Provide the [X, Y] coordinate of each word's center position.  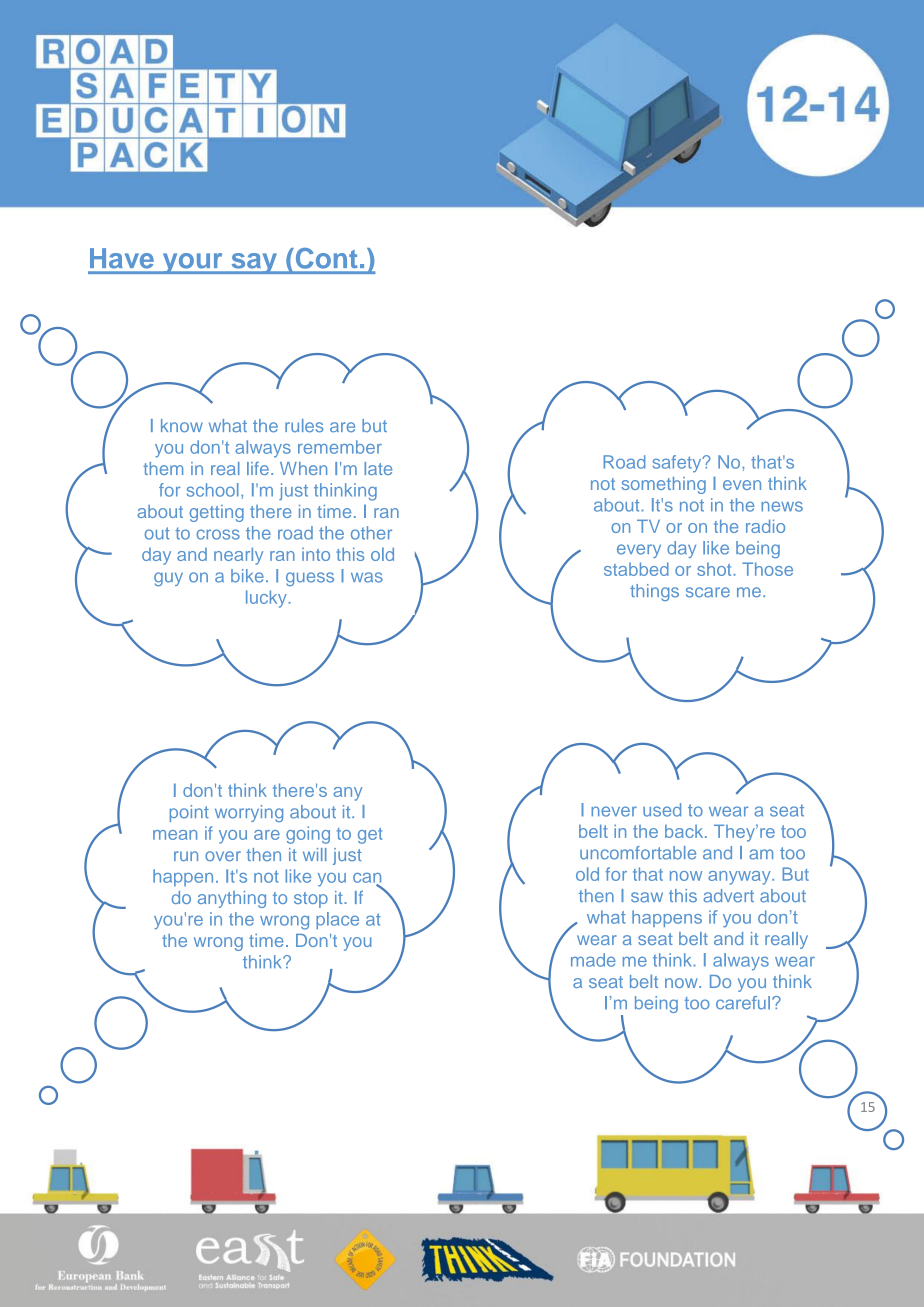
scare [708, 592]
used [662, 810]
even [742, 485]
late [378, 468]
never [614, 811]
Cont [326, 258]
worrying [249, 813]
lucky [267, 599]
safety [678, 464]
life [258, 468]
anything [232, 899]
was [367, 577]
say [254, 263]
